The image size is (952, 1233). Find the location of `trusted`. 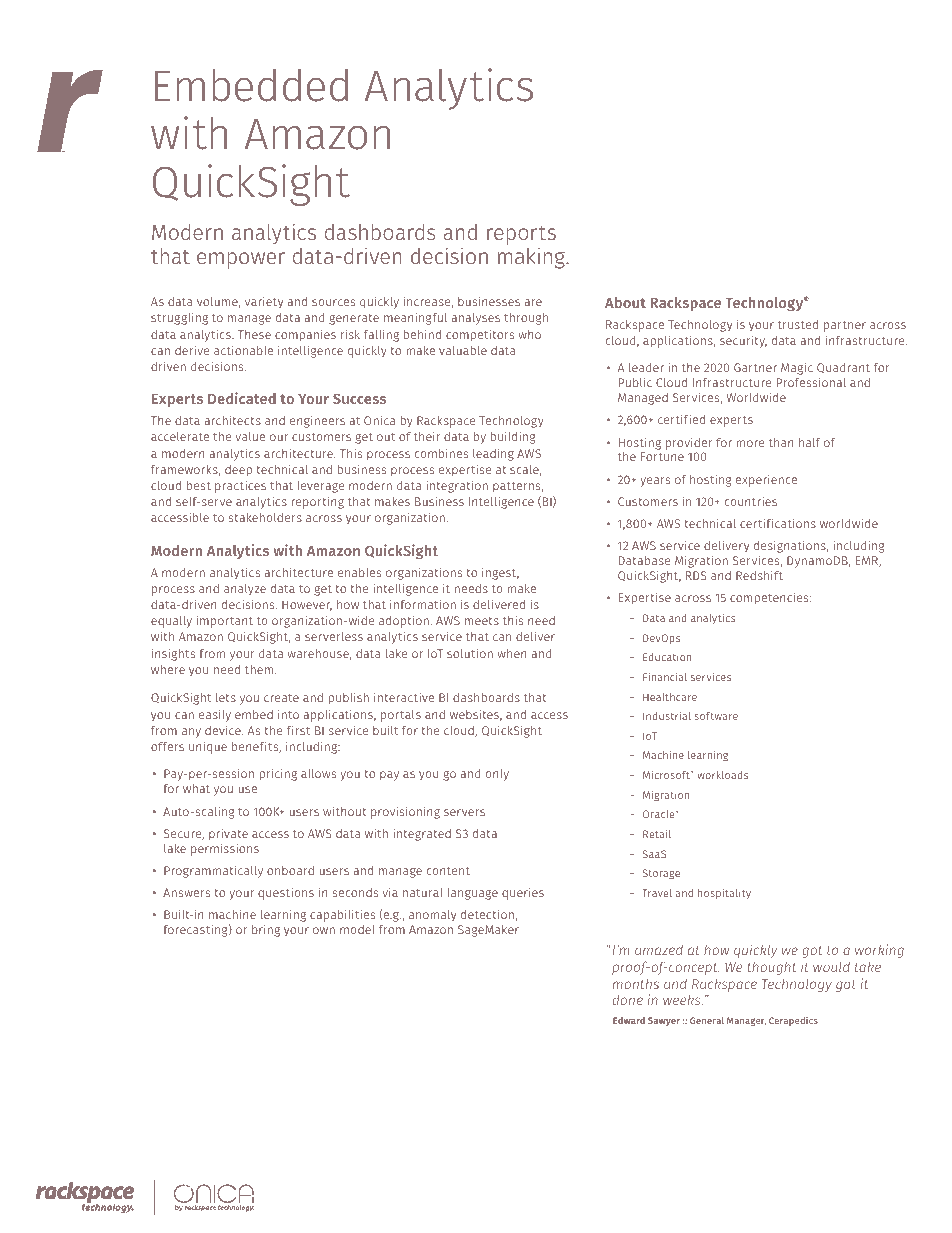

trusted is located at coordinates (798, 324).
